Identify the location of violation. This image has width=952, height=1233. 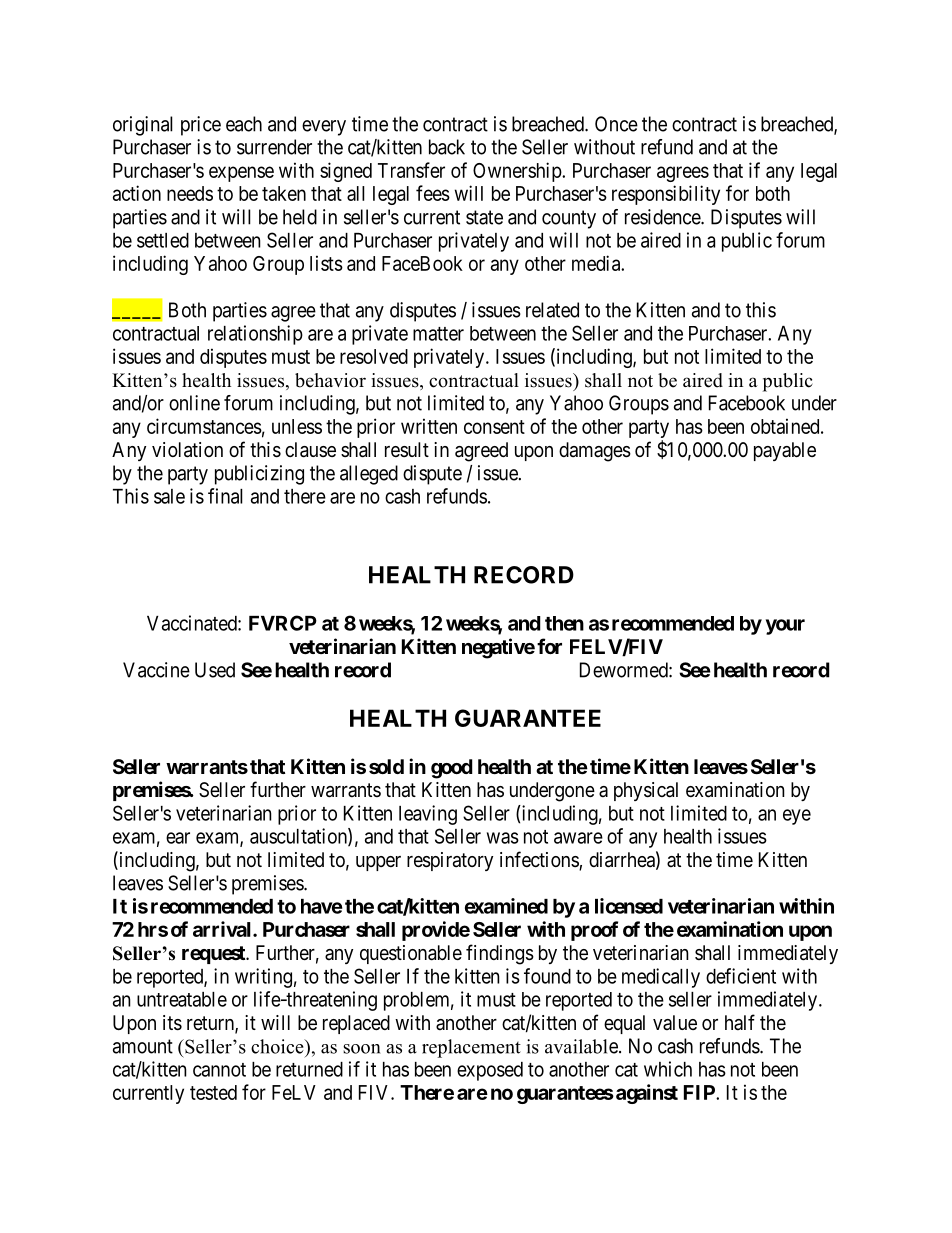
(187, 450).
